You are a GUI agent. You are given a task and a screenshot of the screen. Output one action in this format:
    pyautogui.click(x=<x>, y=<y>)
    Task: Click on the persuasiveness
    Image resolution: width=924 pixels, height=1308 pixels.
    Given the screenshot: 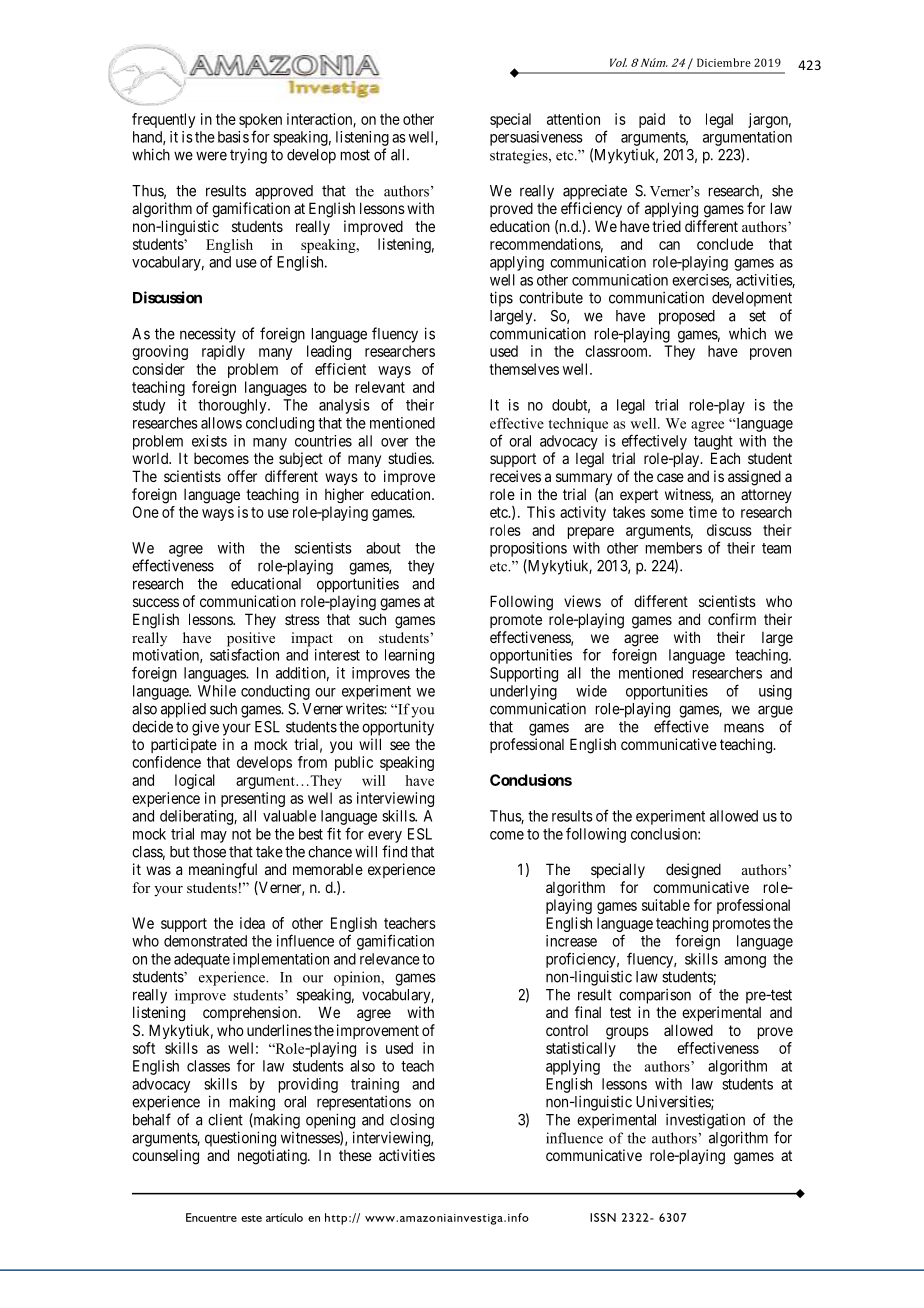 What is the action you would take?
    pyautogui.click(x=536, y=138)
